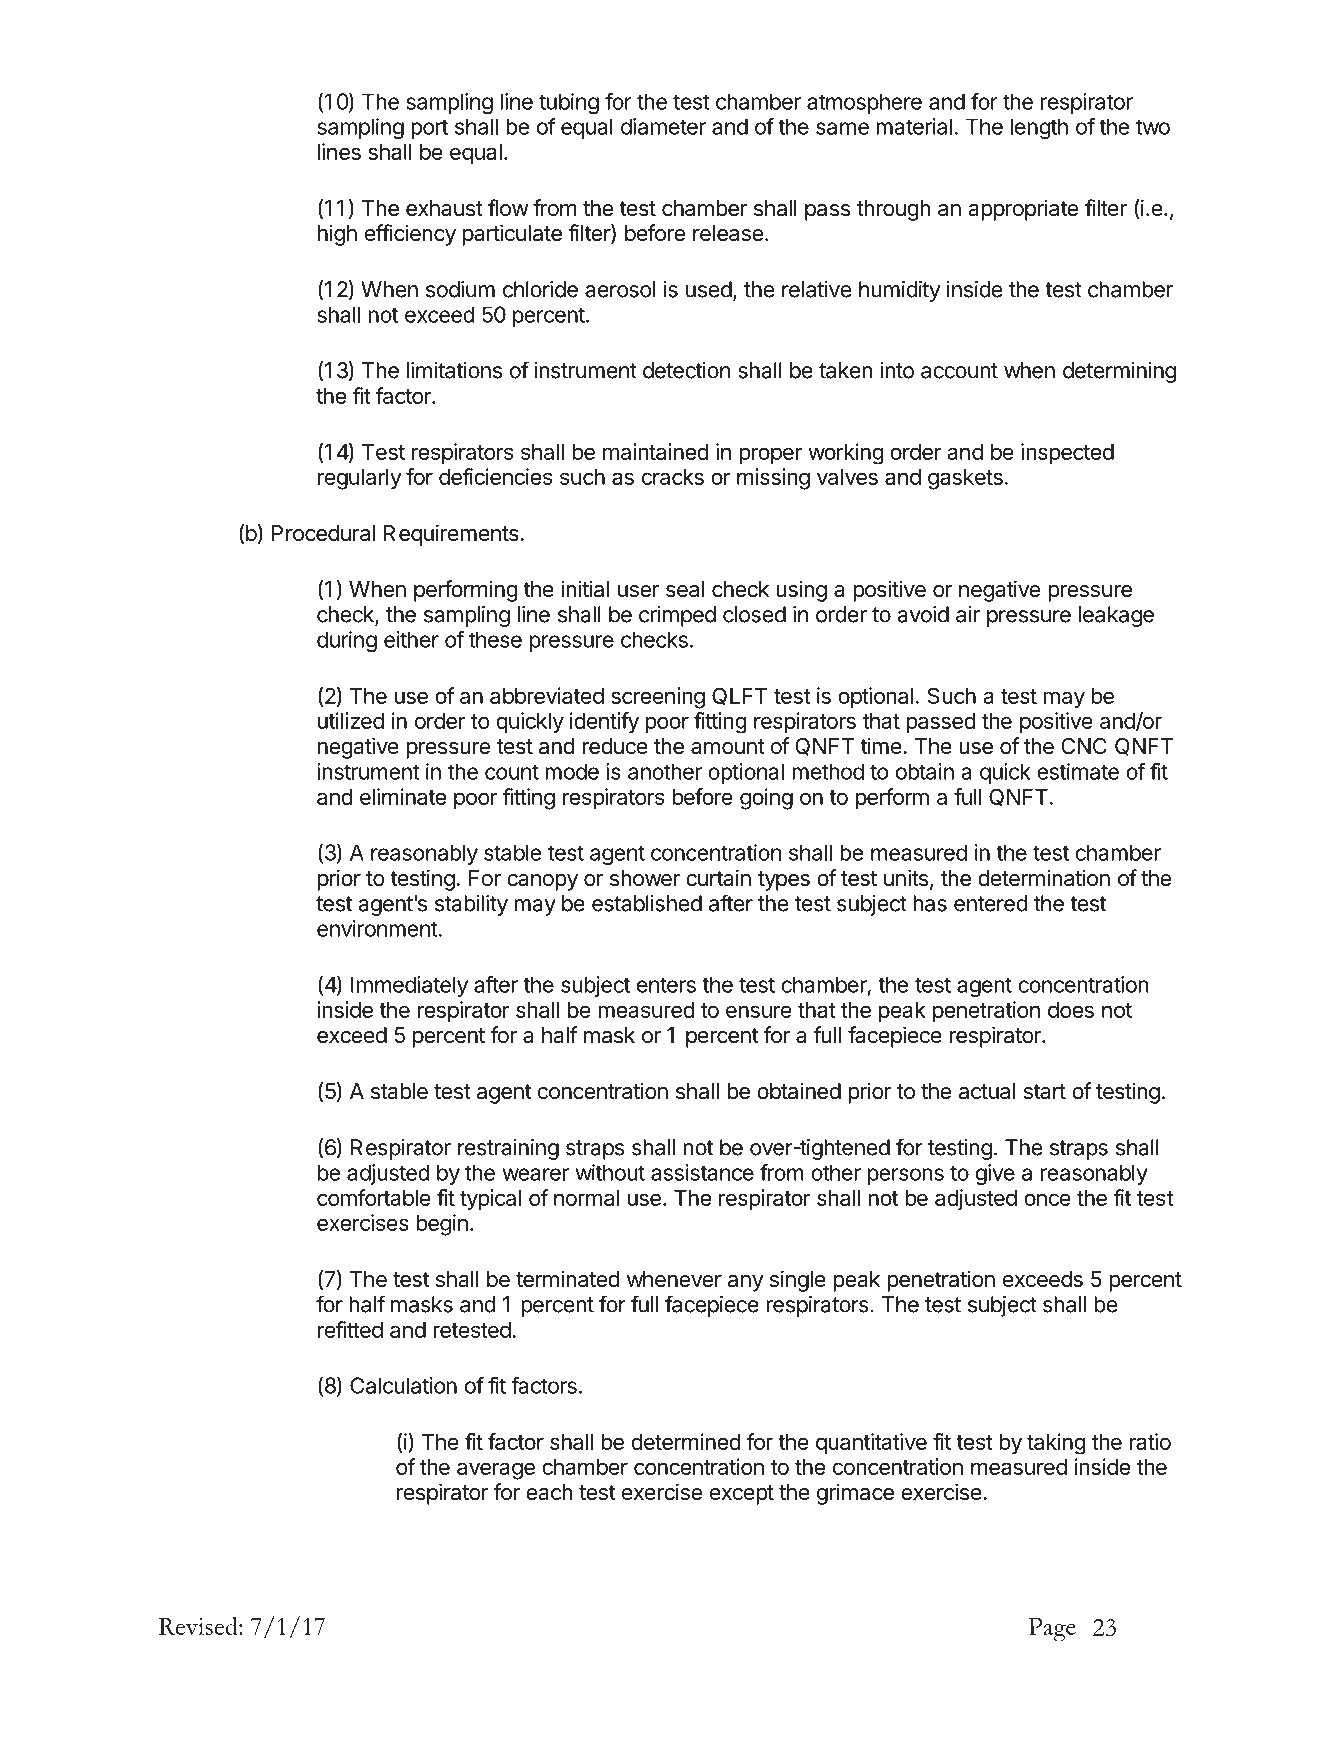  I want to click on Revised, so click(199, 1626).
